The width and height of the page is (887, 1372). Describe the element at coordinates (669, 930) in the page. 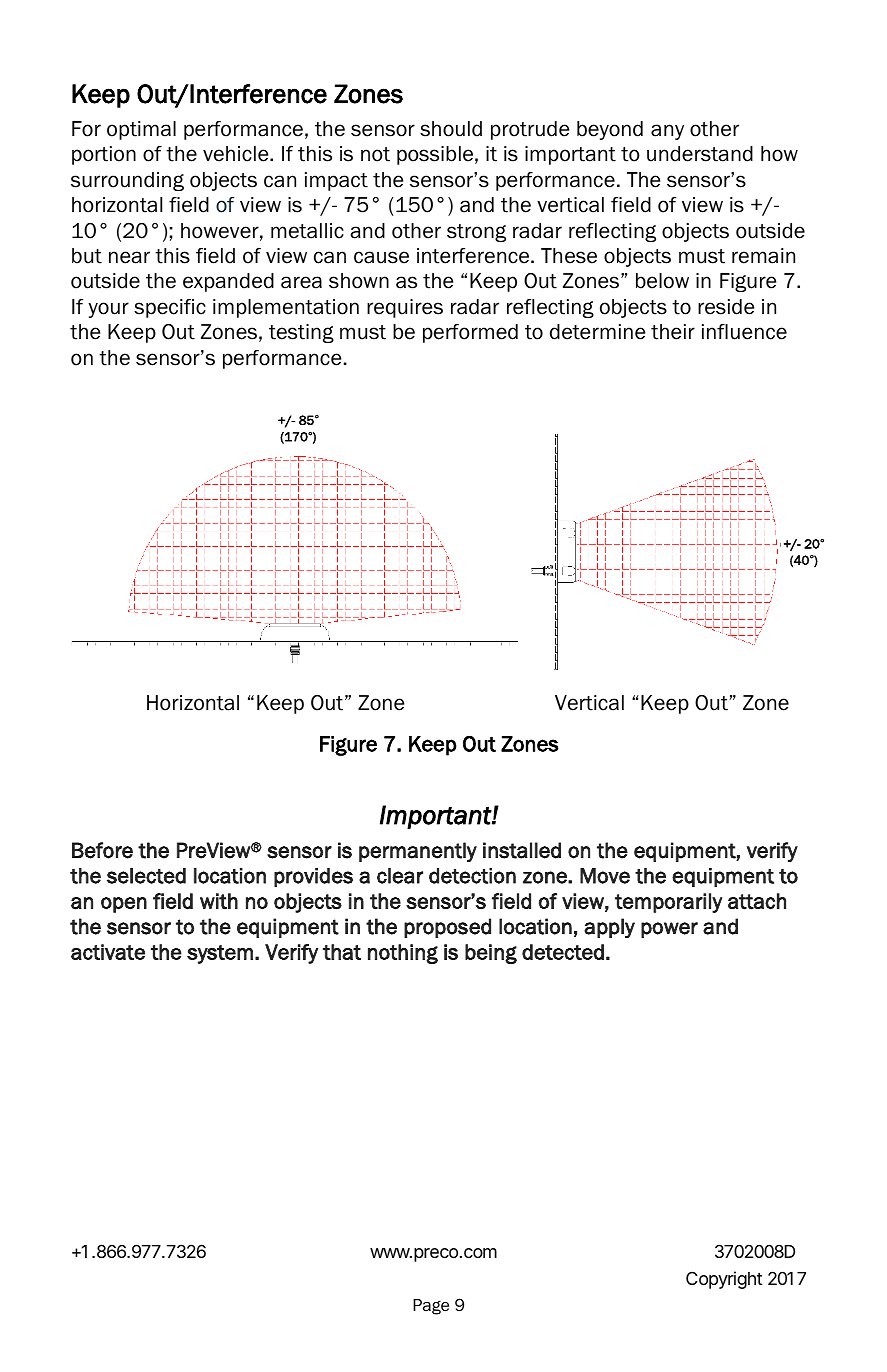

I see `power` at that location.
